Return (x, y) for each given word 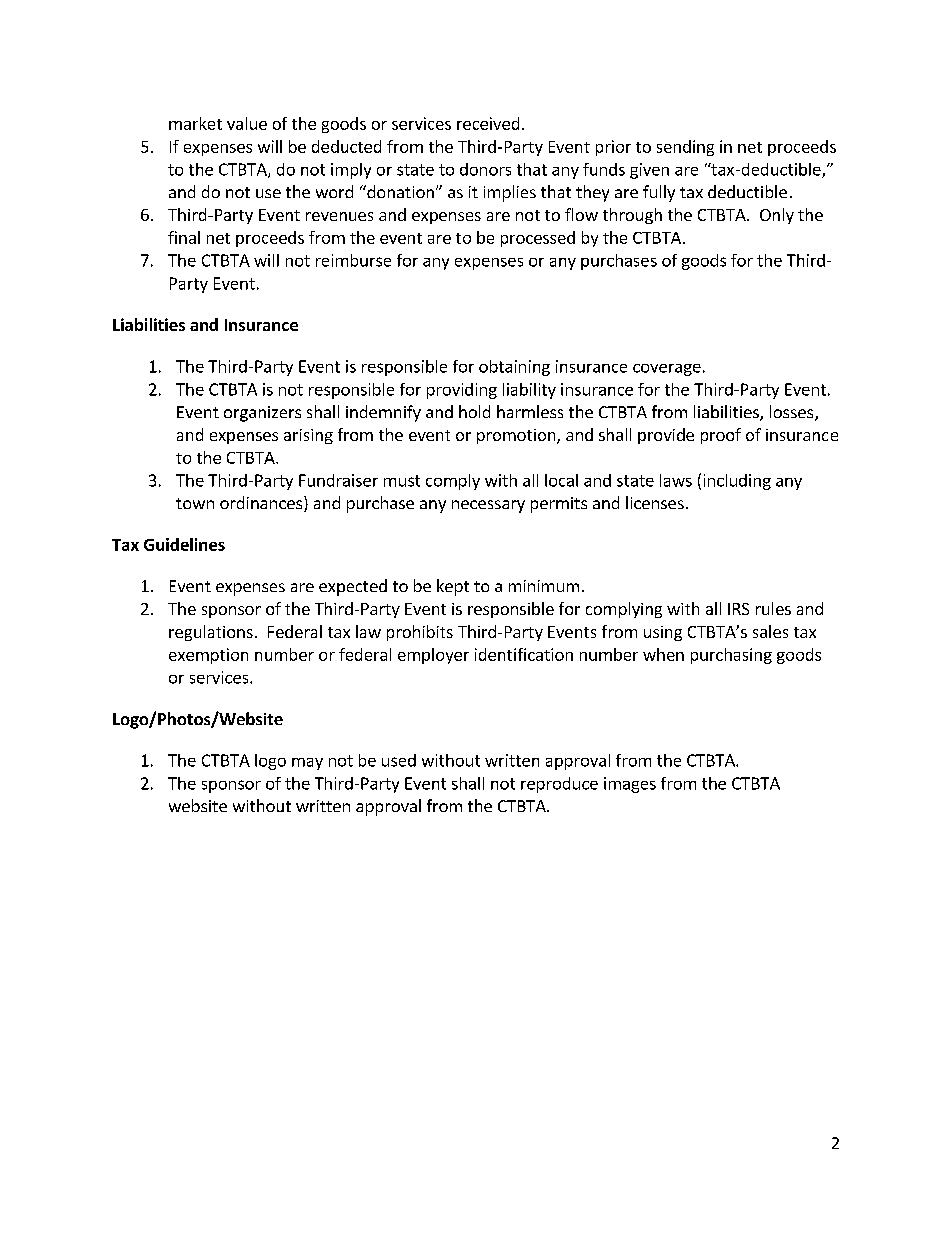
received (488, 123)
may (307, 764)
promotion (517, 436)
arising (308, 436)
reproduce (559, 785)
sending (685, 148)
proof (721, 436)
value (247, 123)
